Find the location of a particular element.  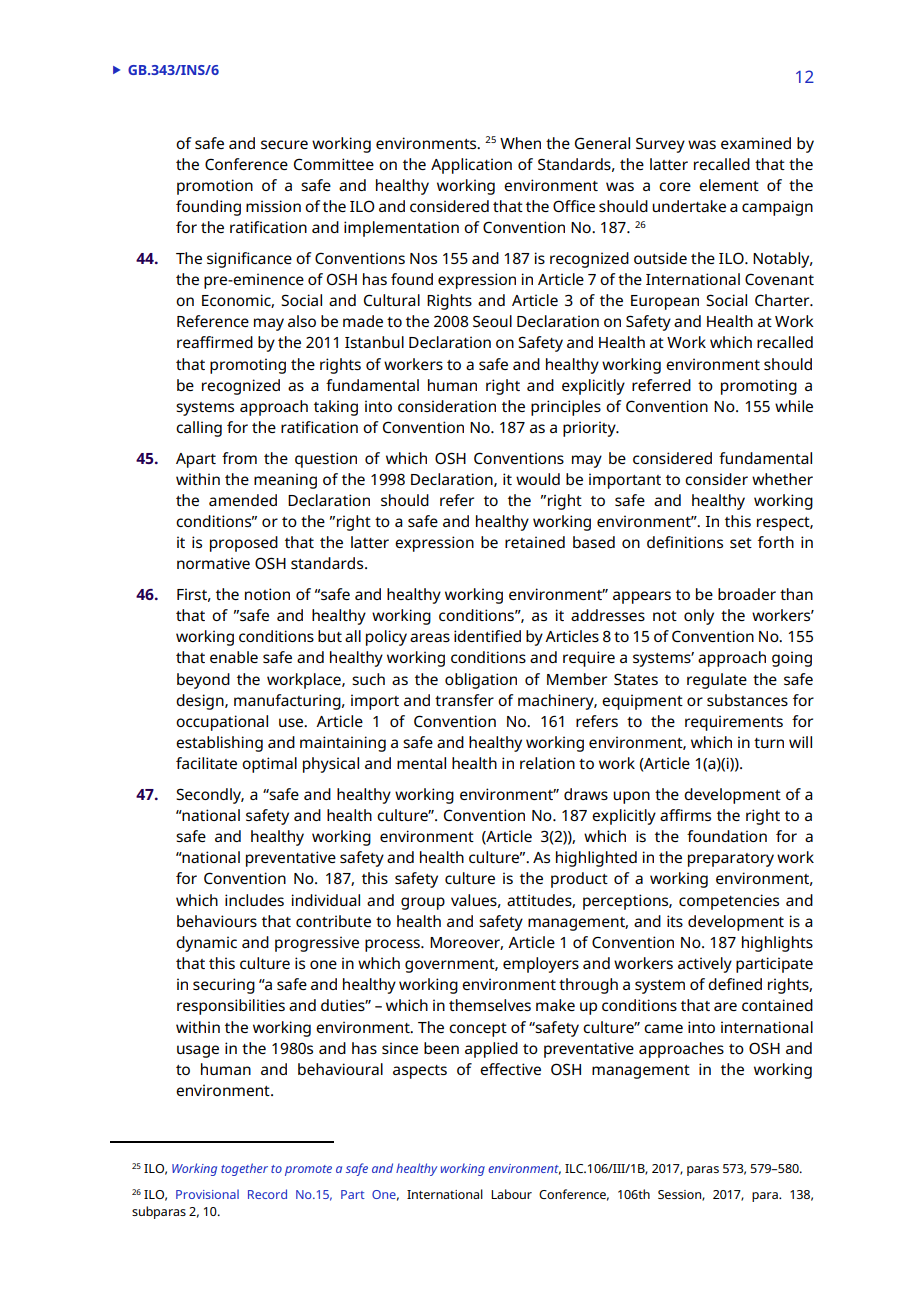

retained is located at coordinates (535, 542).
